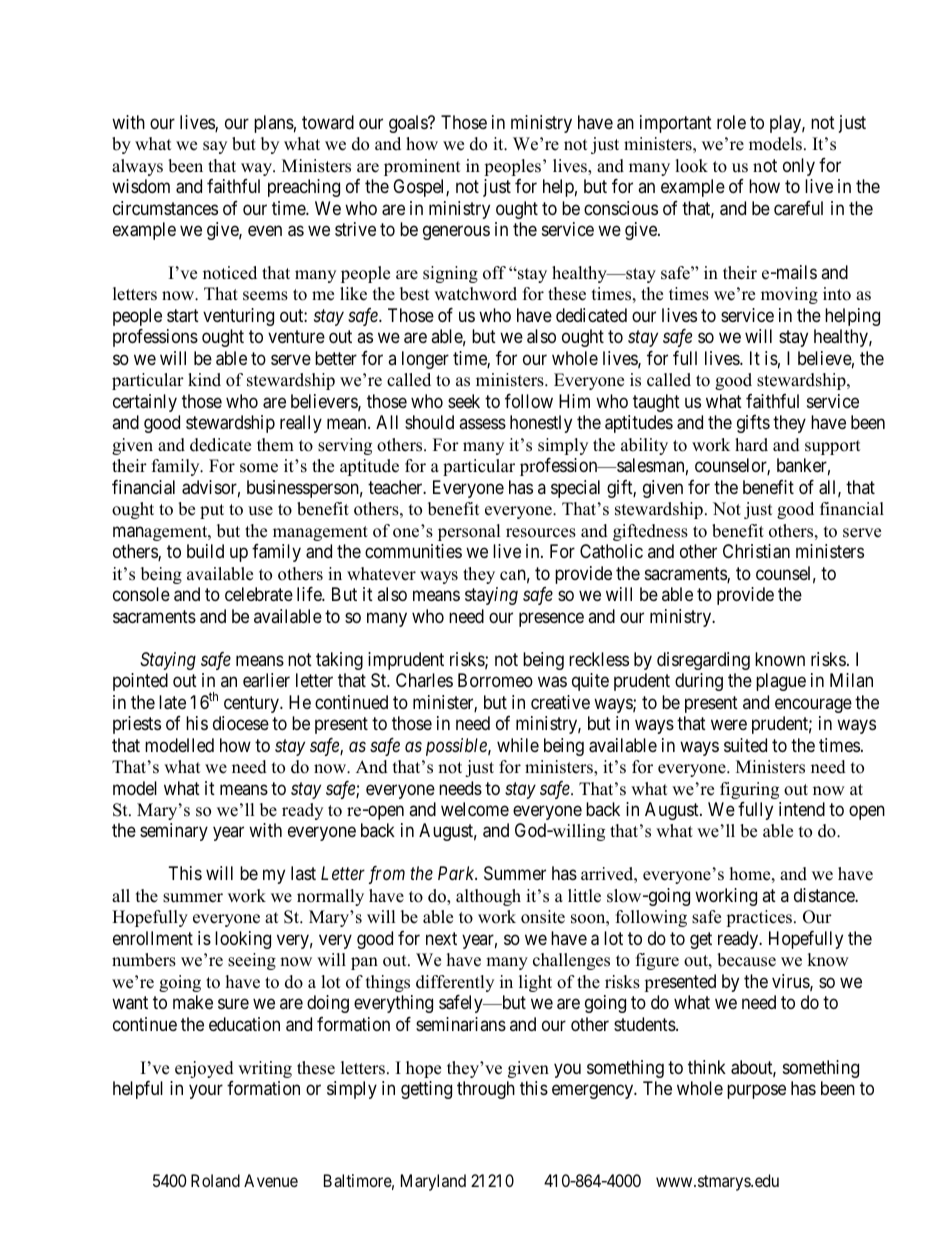  I want to click on only, so click(799, 167).
